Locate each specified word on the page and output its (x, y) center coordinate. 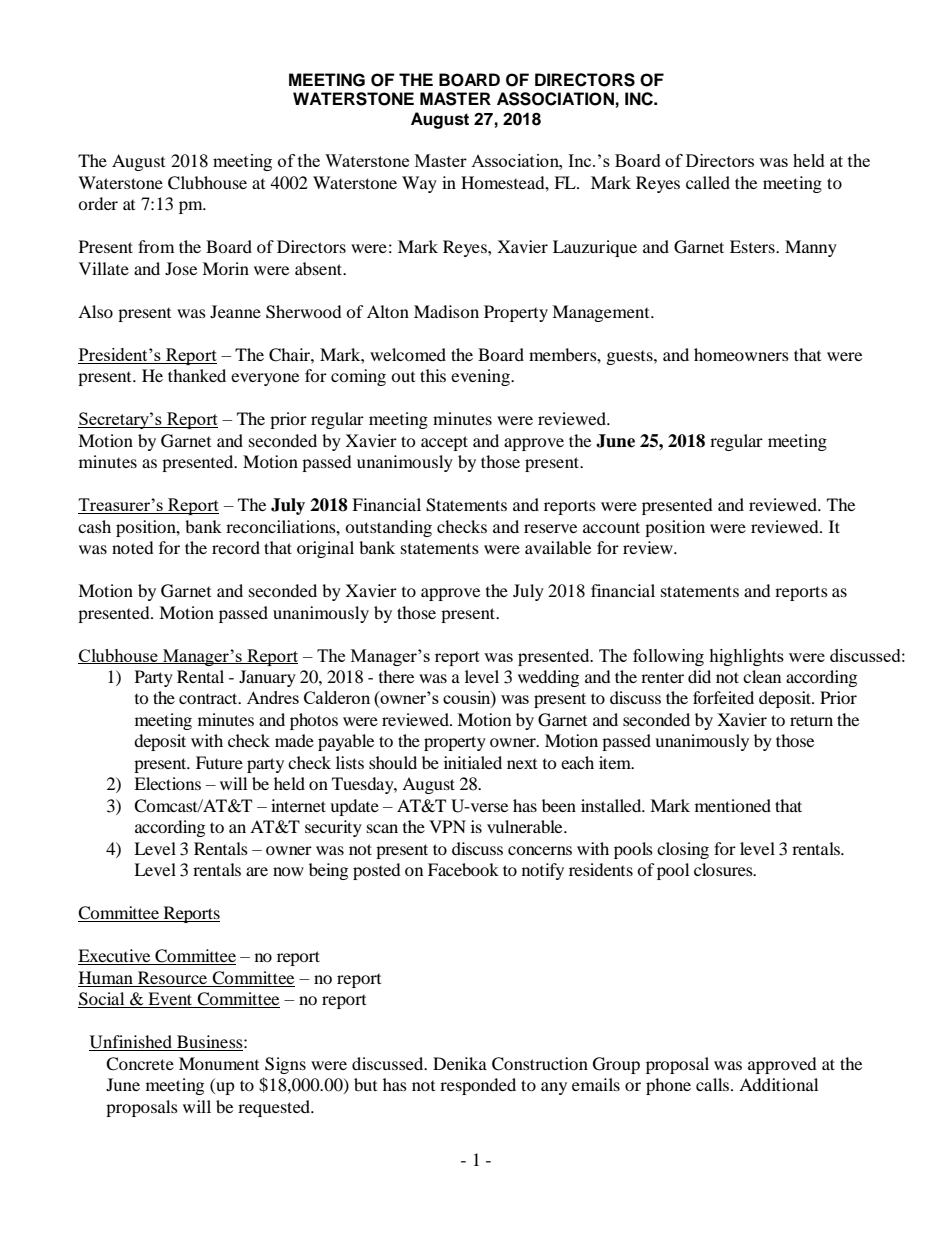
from (156, 246)
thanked (197, 375)
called (708, 182)
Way (419, 184)
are (257, 871)
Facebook (463, 869)
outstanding (388, 528)
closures (724, 869)
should (393, 762)
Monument (219, 1063)
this (433, 375)
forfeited (723, 697)
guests (631, 358)
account (611, 527)
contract (209, 698)
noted (133, 547)
